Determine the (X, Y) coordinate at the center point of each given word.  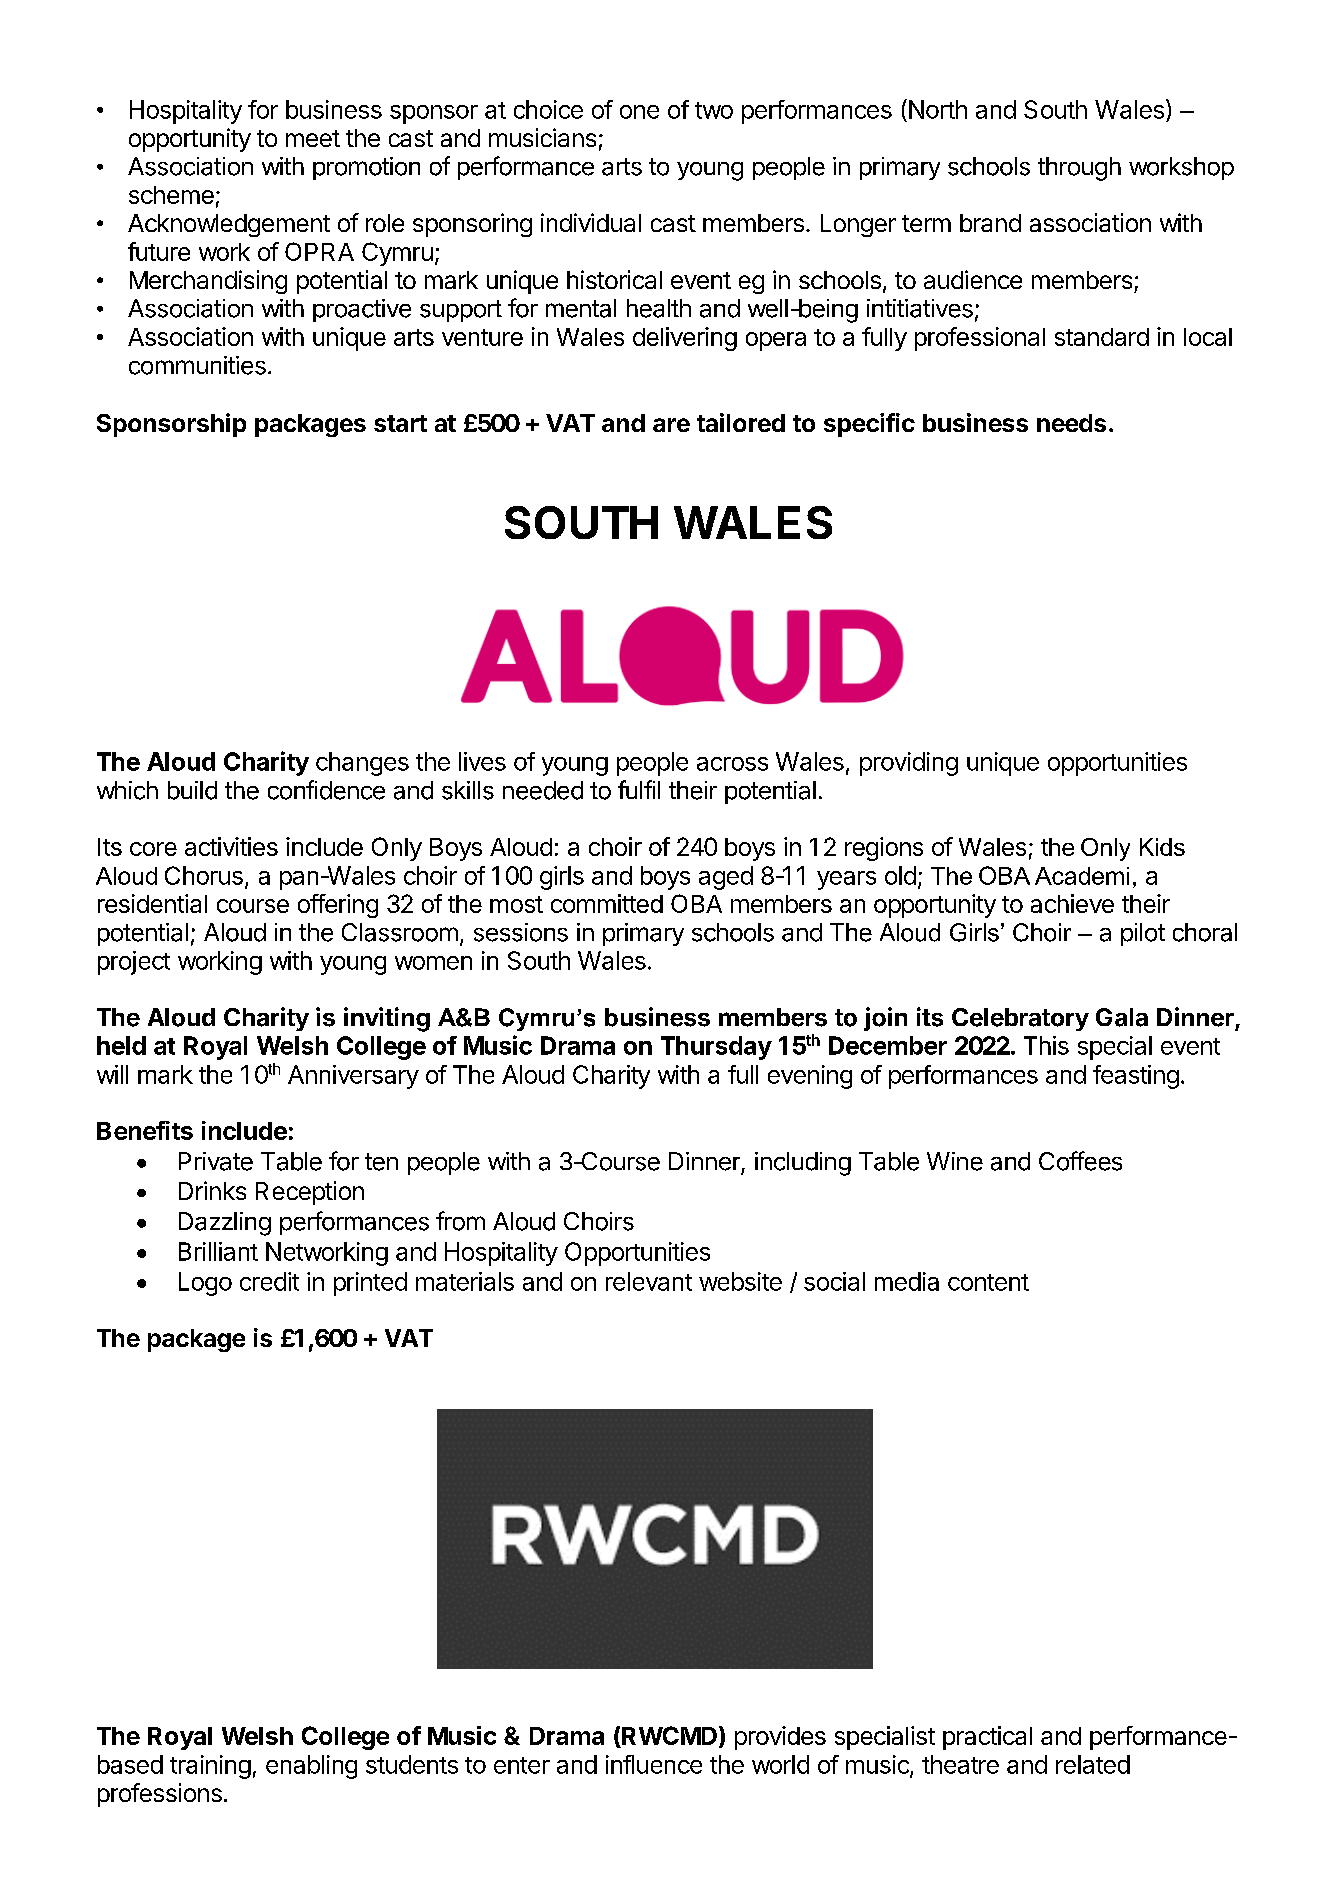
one (639, 112)
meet (313, 138)
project (134, 963)
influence (654, 1764)
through (1079, 169)
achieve (1072, 903)
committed (607, 903)
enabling (311, 1767)
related (1093, 1764)
